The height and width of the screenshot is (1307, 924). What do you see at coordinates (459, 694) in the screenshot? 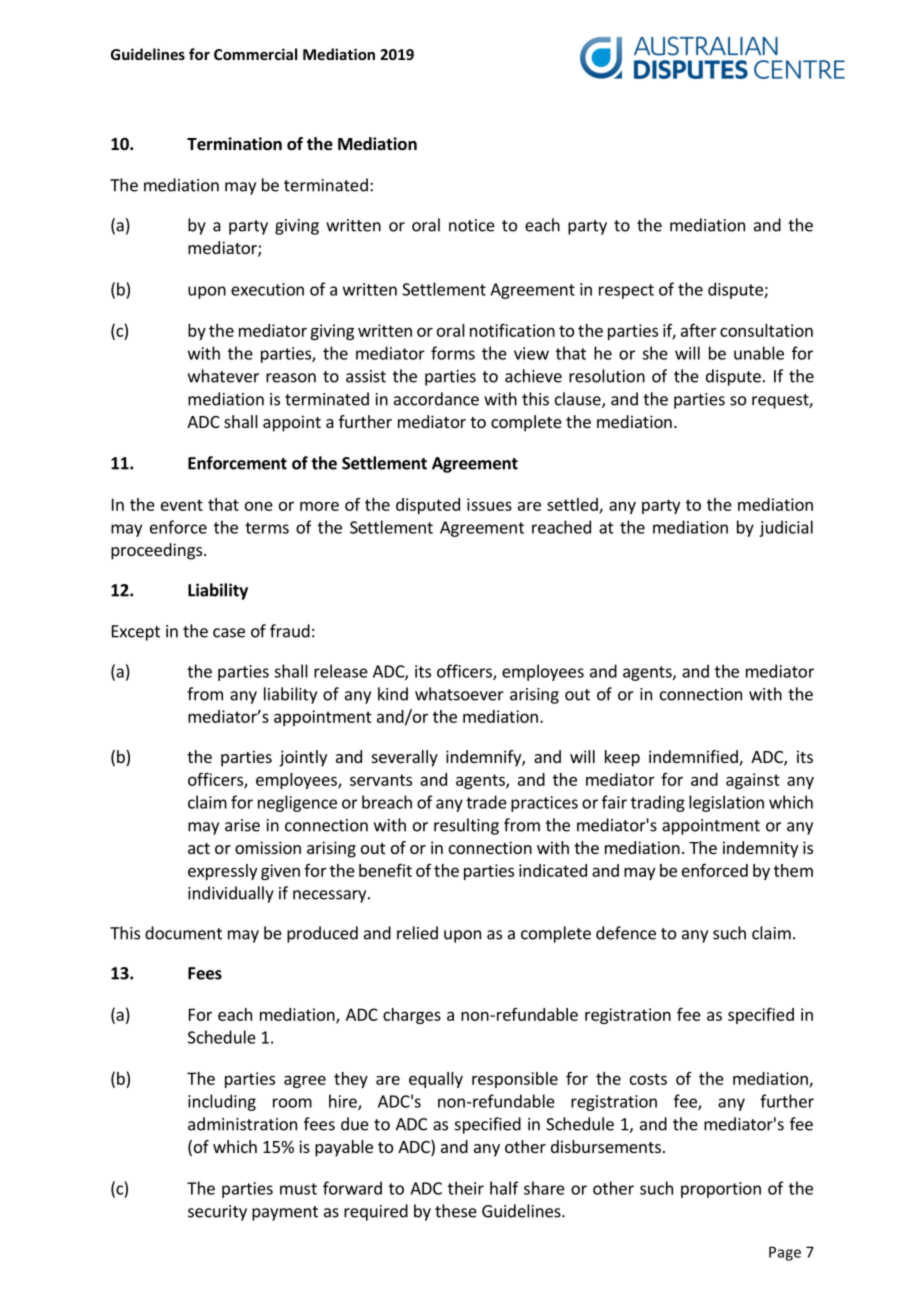
I see `whatsoever` at bounding box center [459, 694].
